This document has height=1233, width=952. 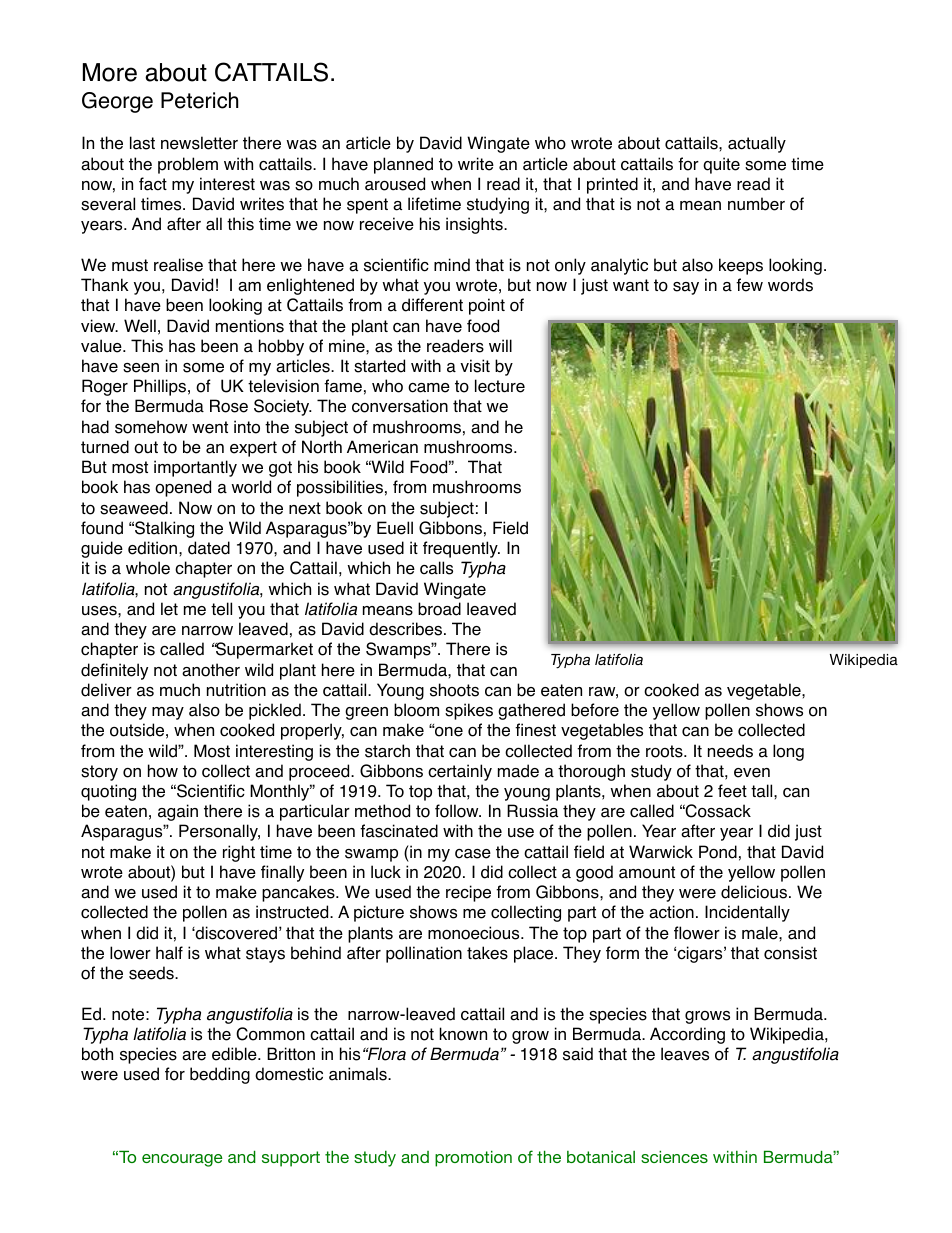 What do you see at coordinates (686, 288) in the document?
I see `say` at bounding box center [686, 288].
